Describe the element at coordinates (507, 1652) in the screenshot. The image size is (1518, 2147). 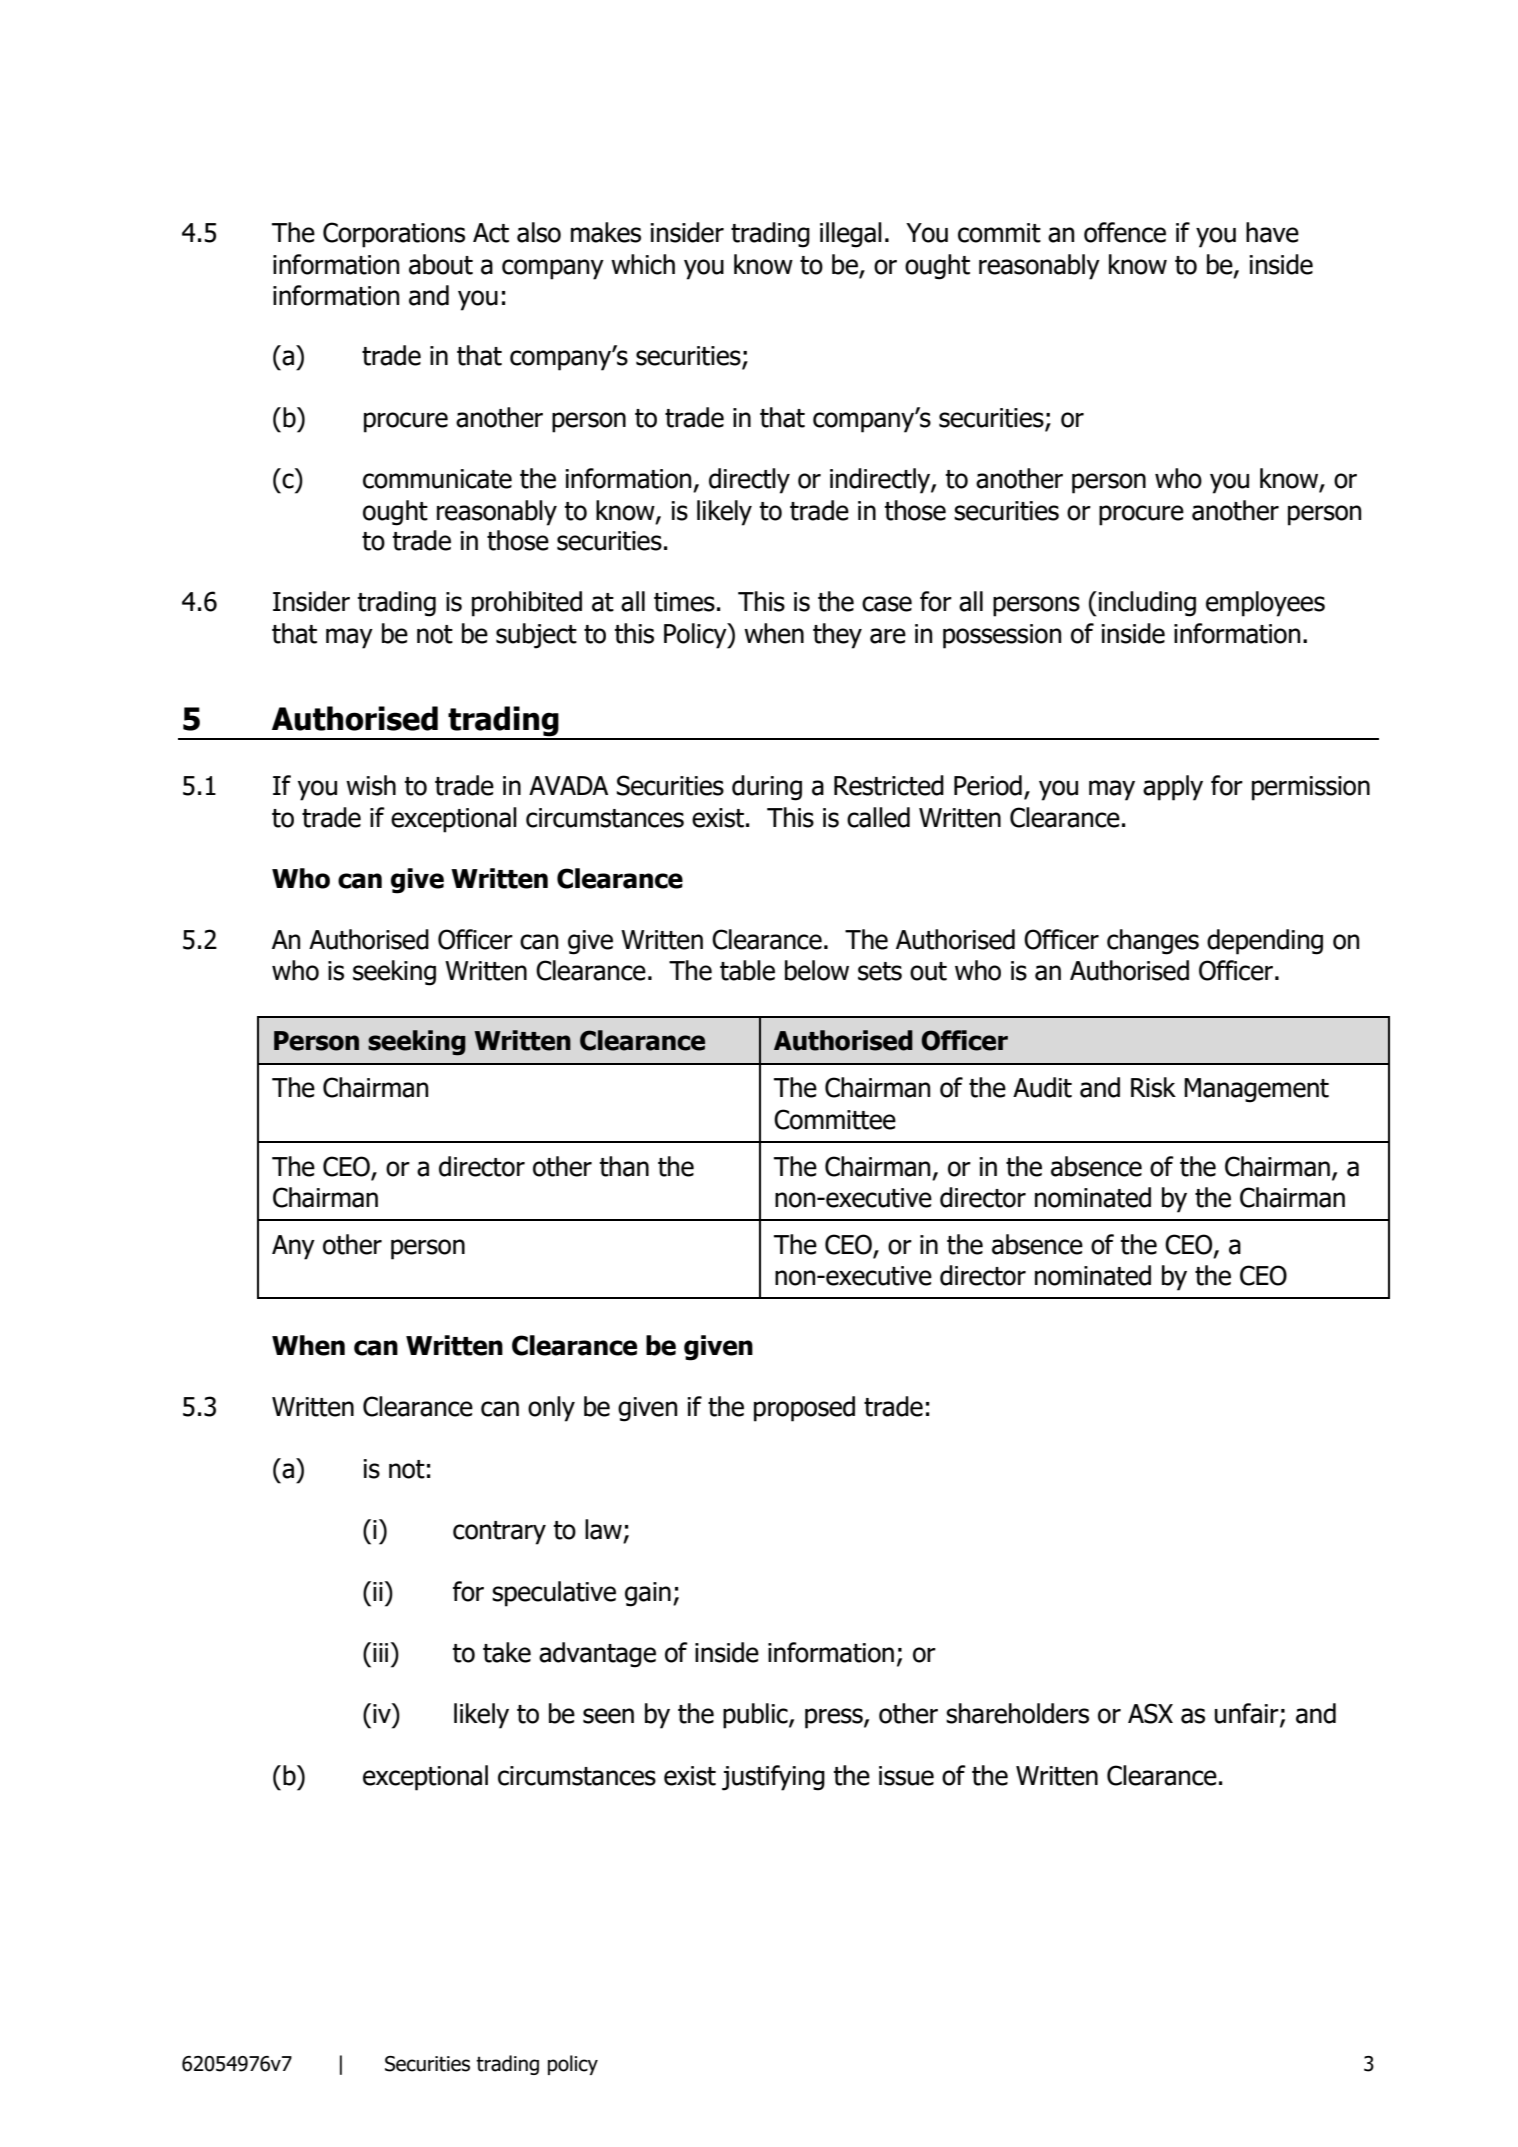
I see `take` at that location.
